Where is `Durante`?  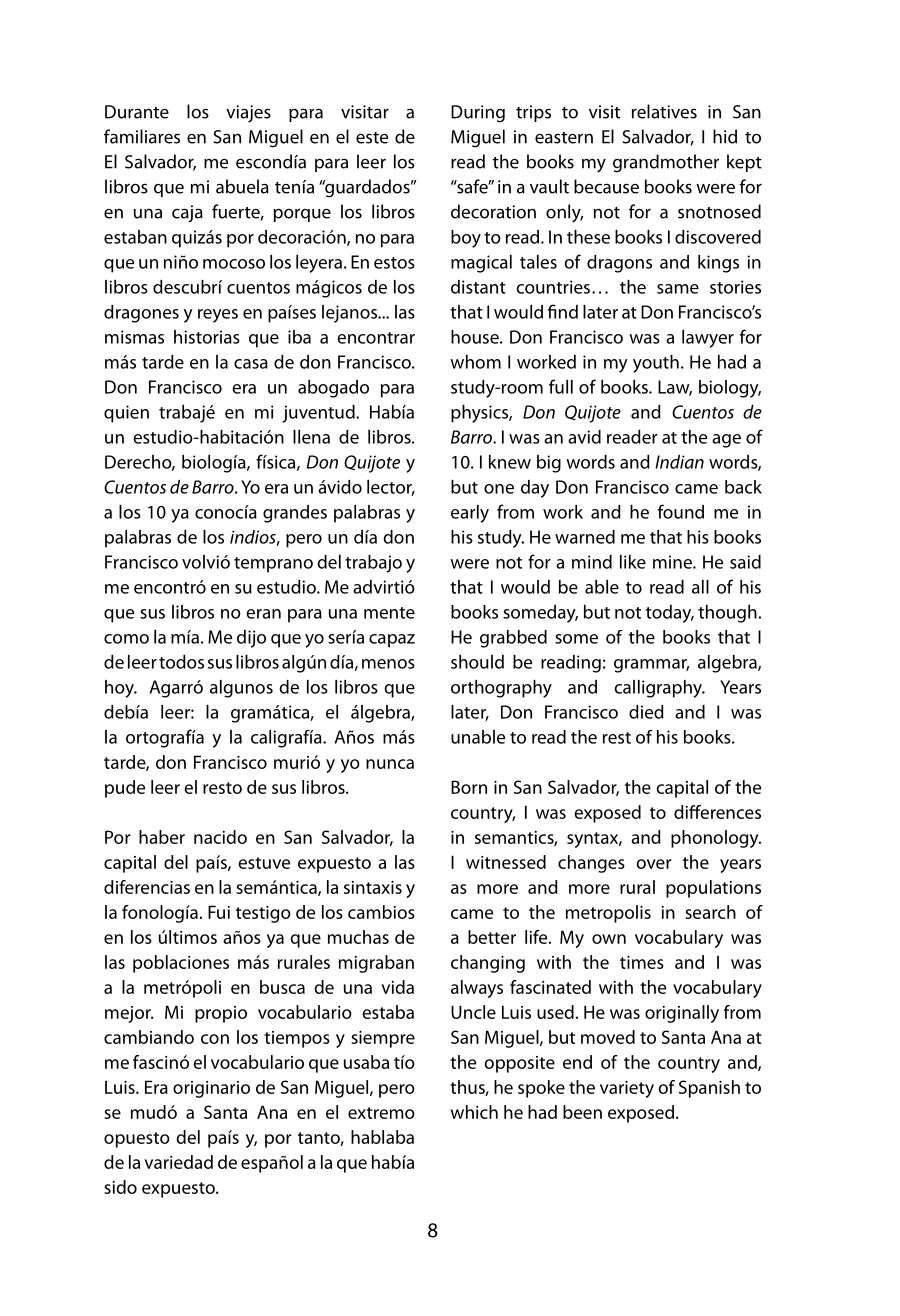 Durante is located at coordinates (137, 112).
